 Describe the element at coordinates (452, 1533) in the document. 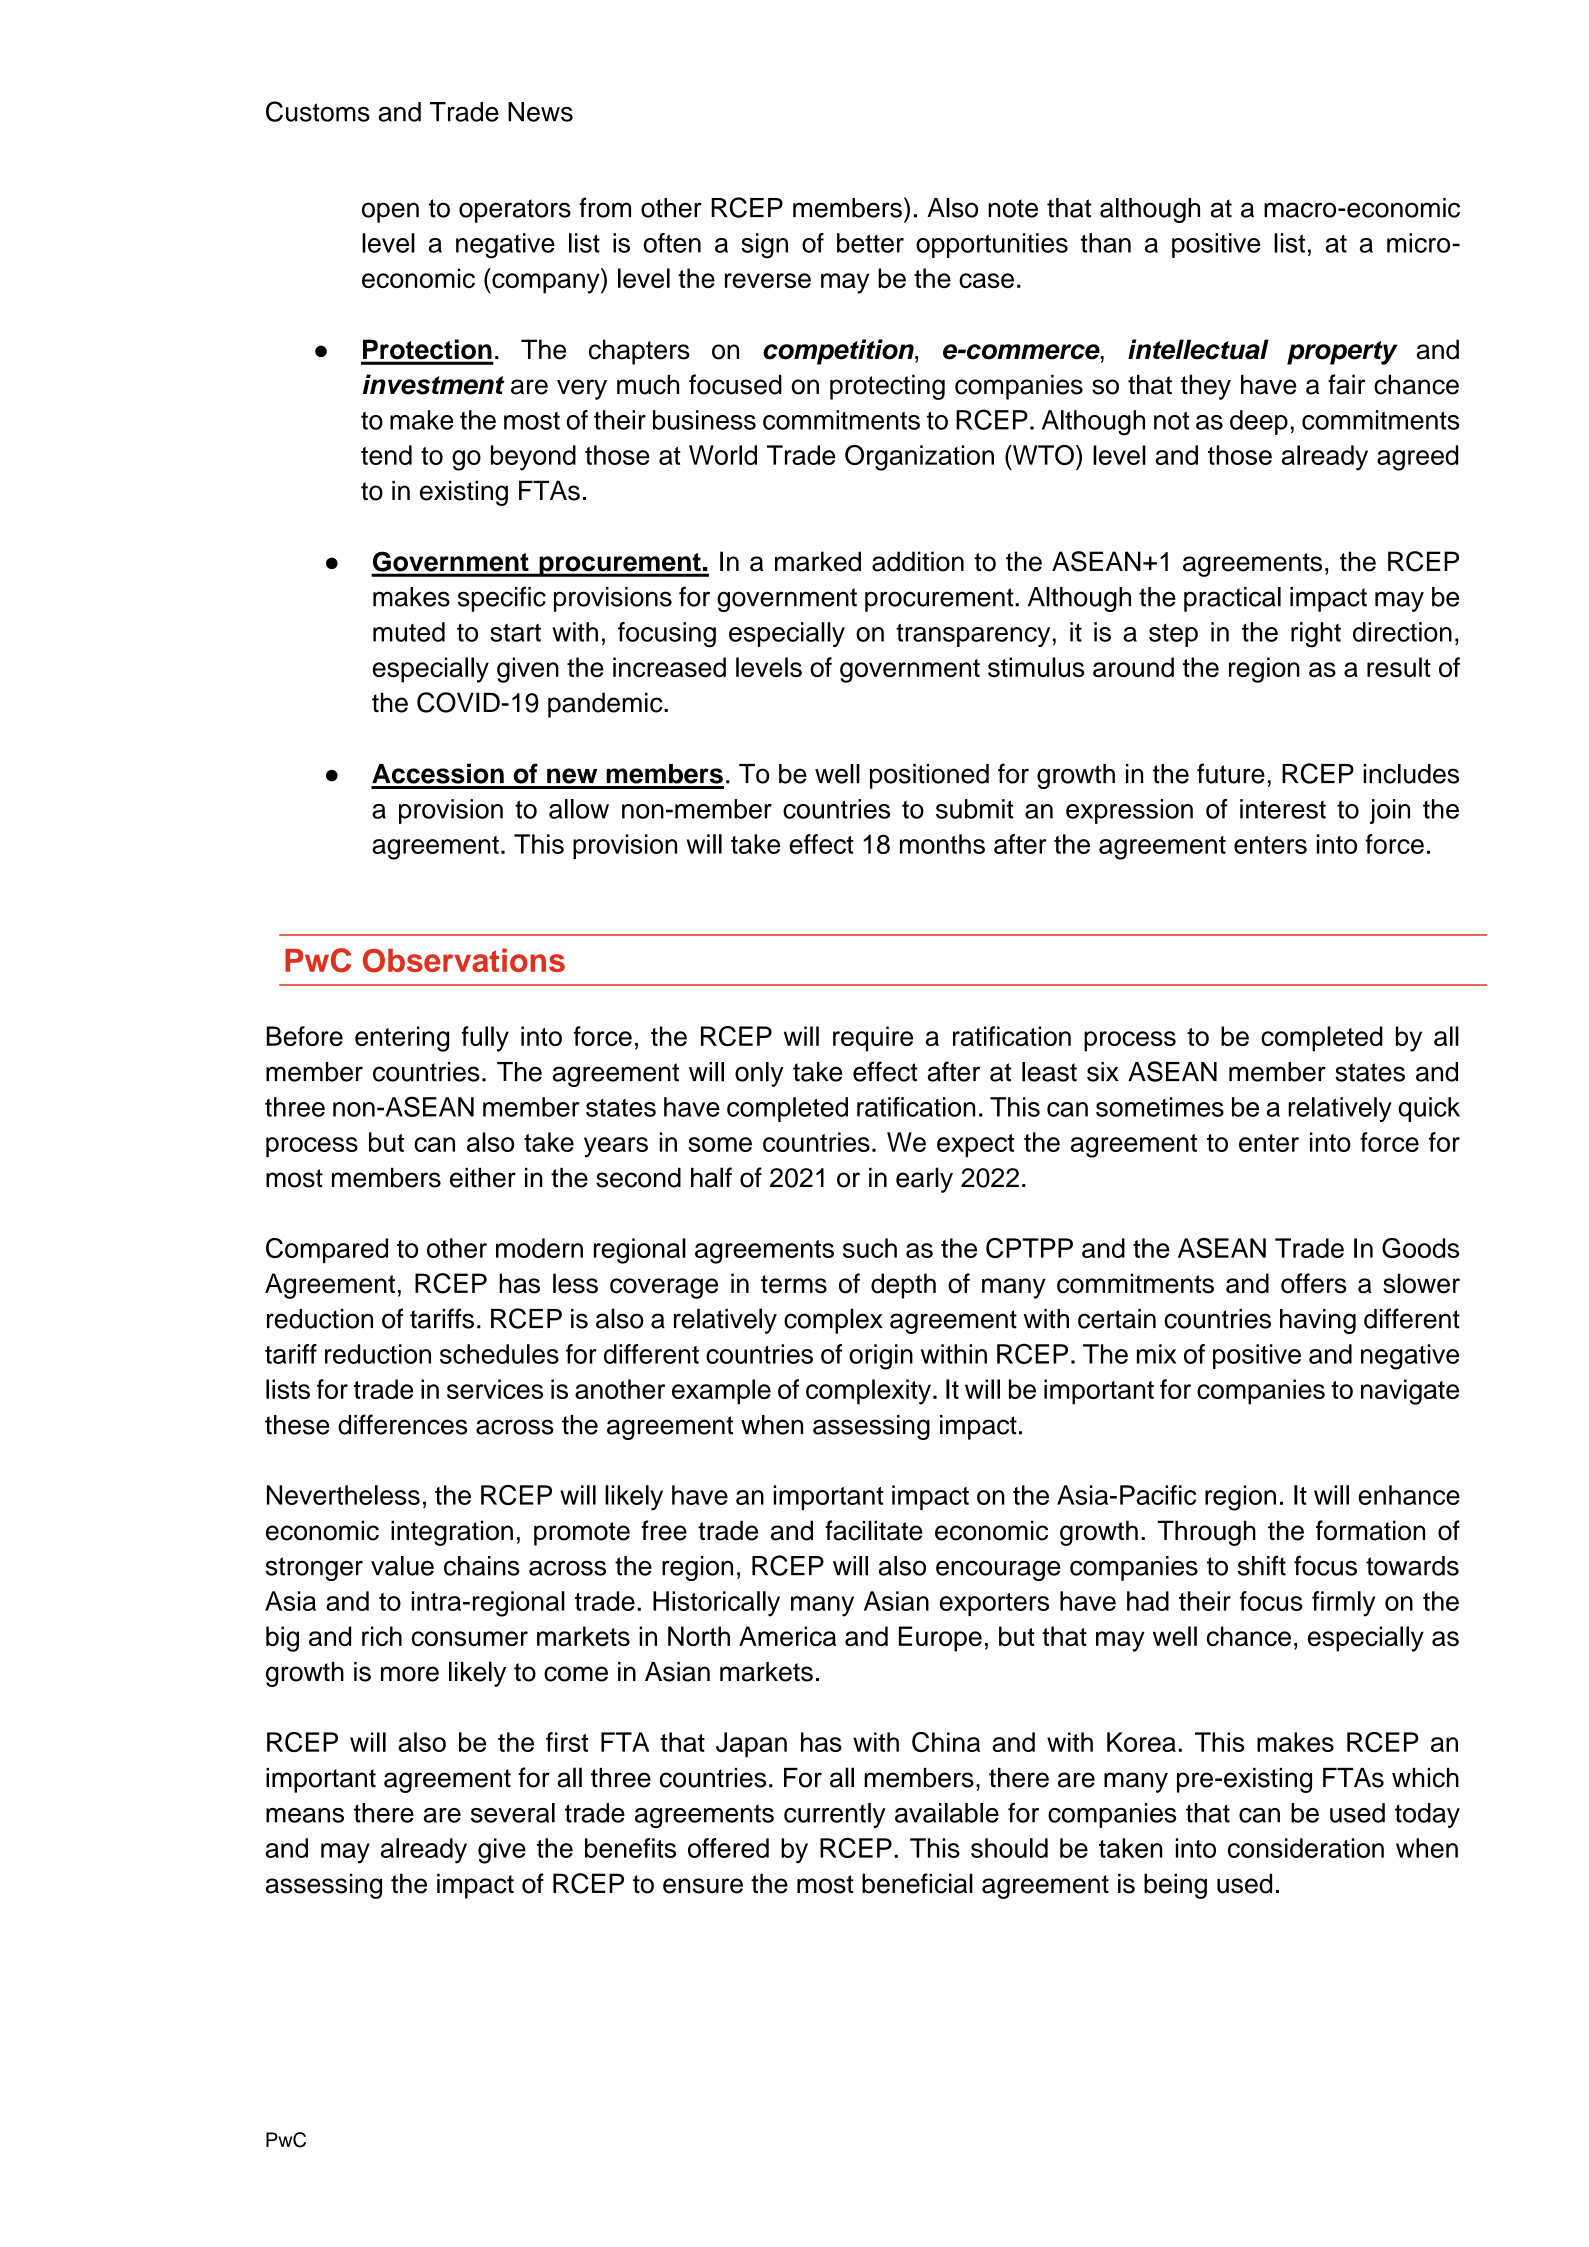

I see `integration` at that location.
